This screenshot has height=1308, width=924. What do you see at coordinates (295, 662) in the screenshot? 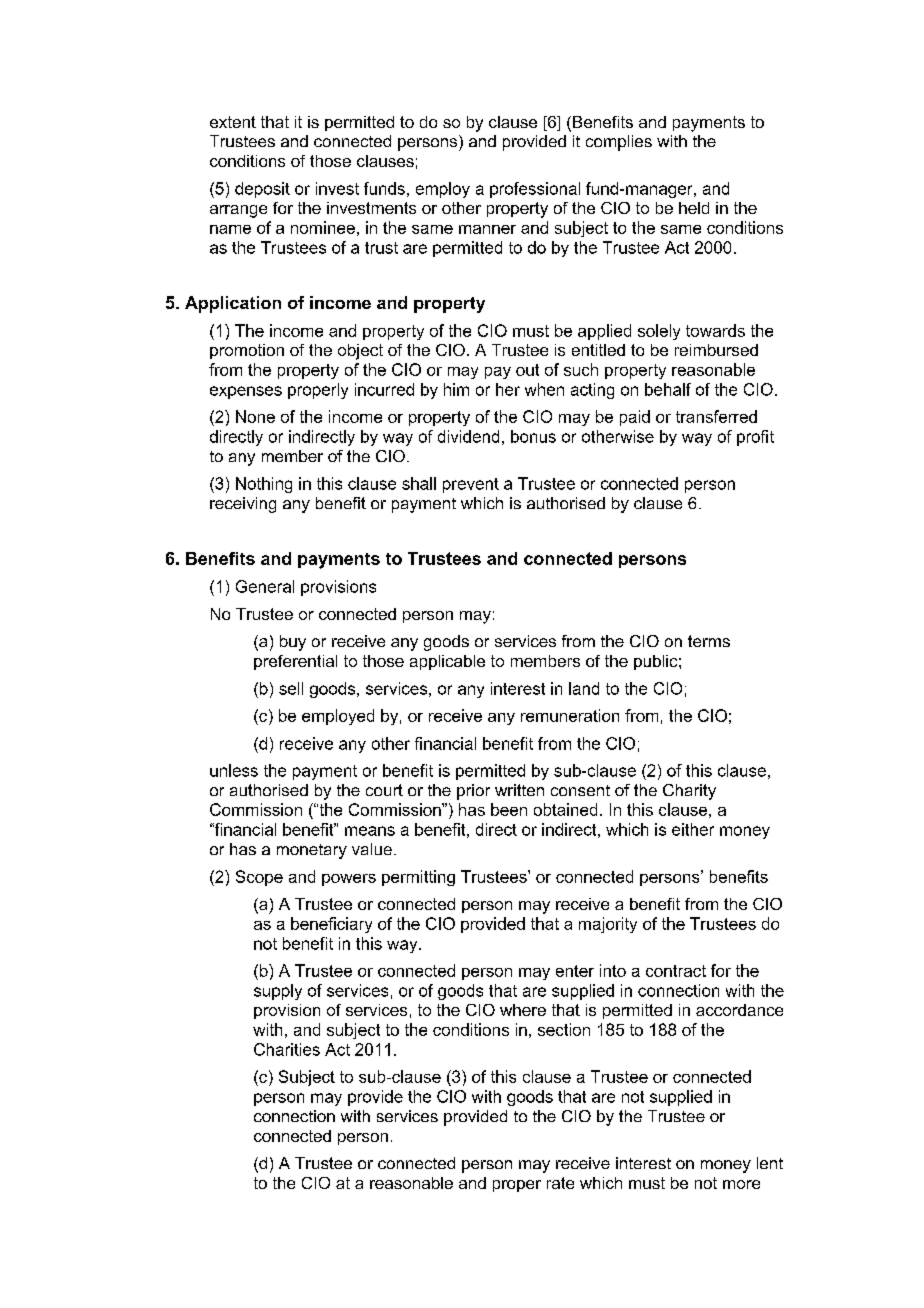
I see `preferential` at bounding box center [295, 662].
